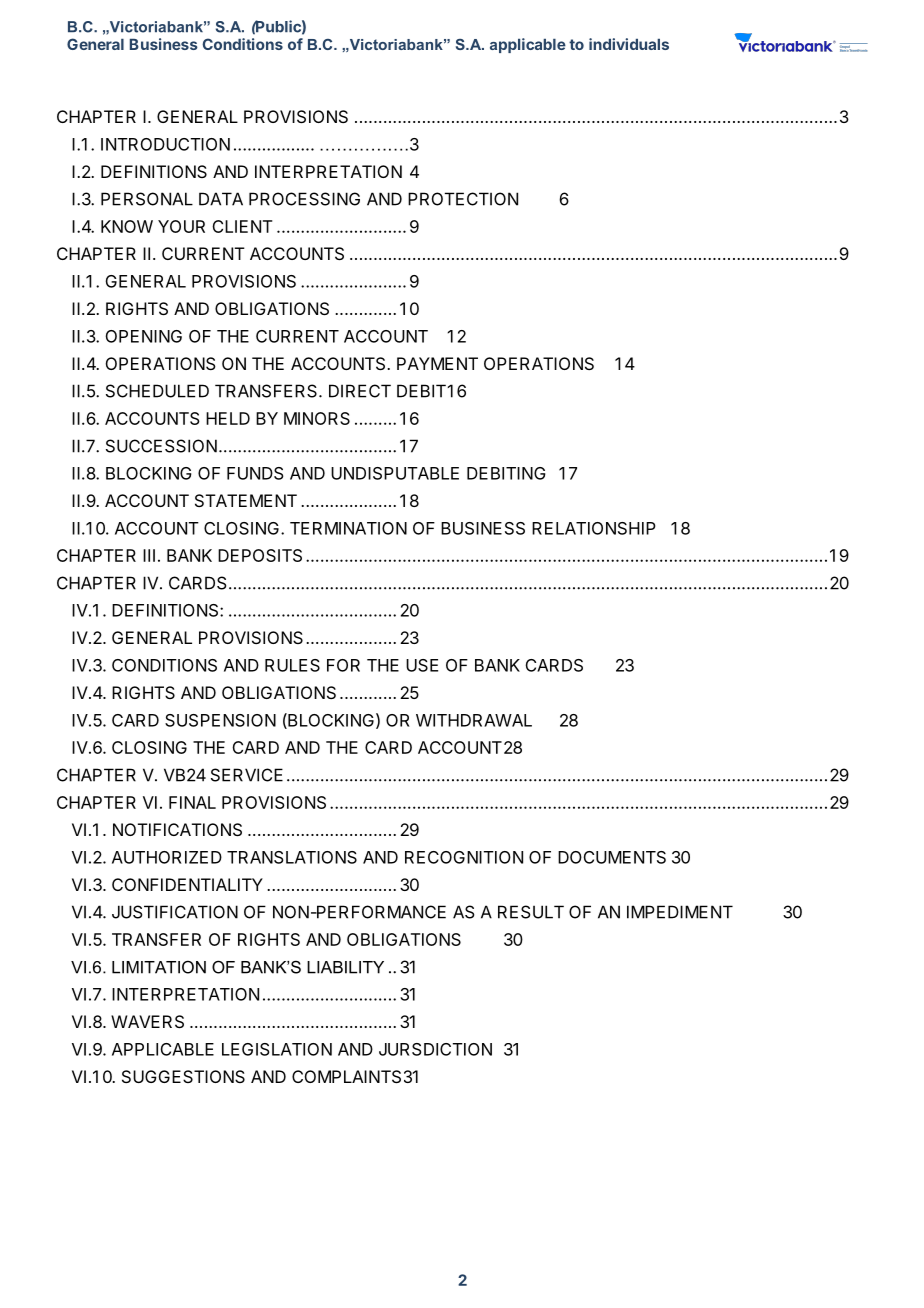 Image resolution: width=924 pixels, height=1308 pixels. I want to click on SCHEDULED, so click(157, 391).
